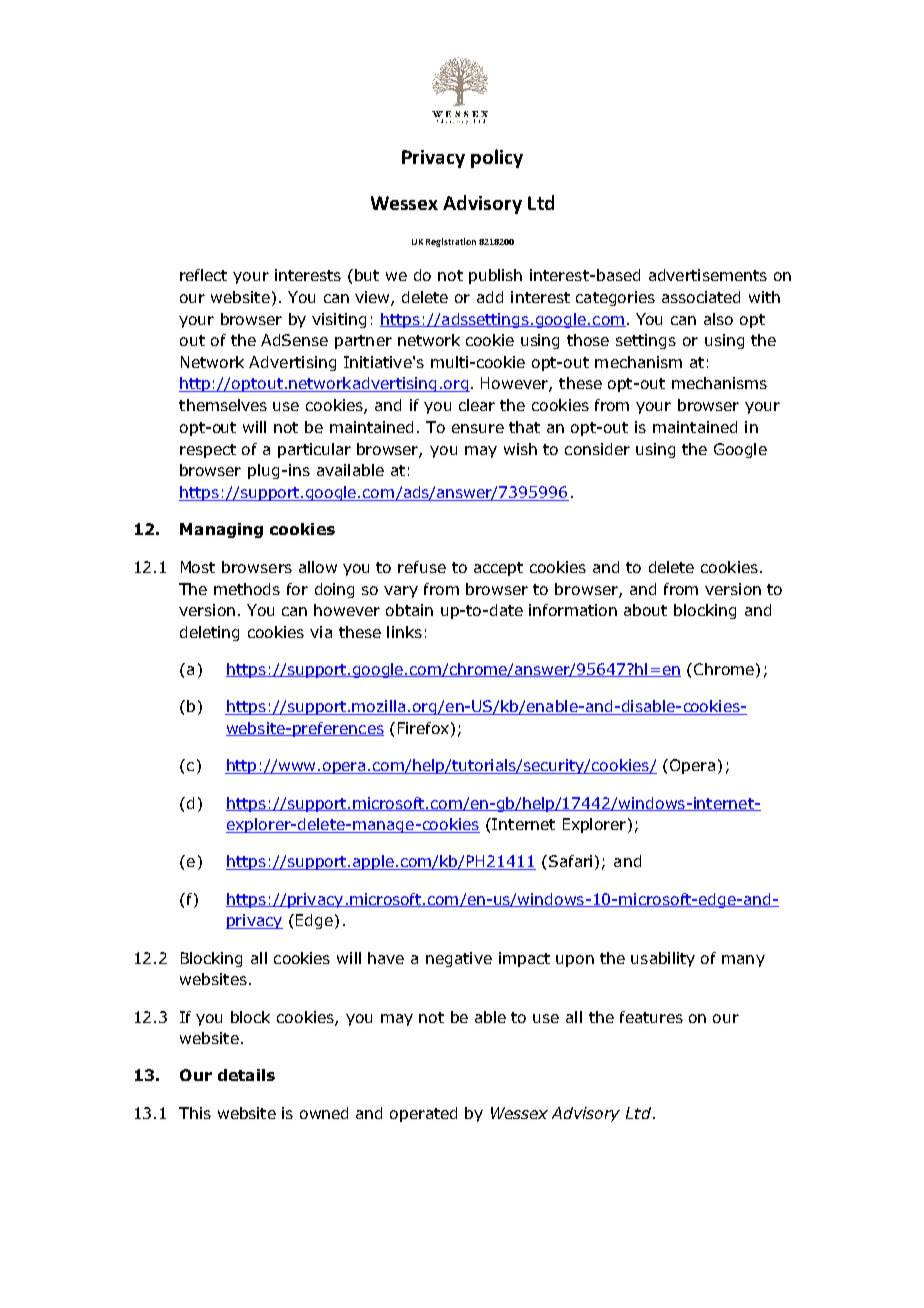 This page has height=1308, width=924. What do you see at coordinates (246, 1075) in the page?
I see `details` at bounding box center [246, 1075].
